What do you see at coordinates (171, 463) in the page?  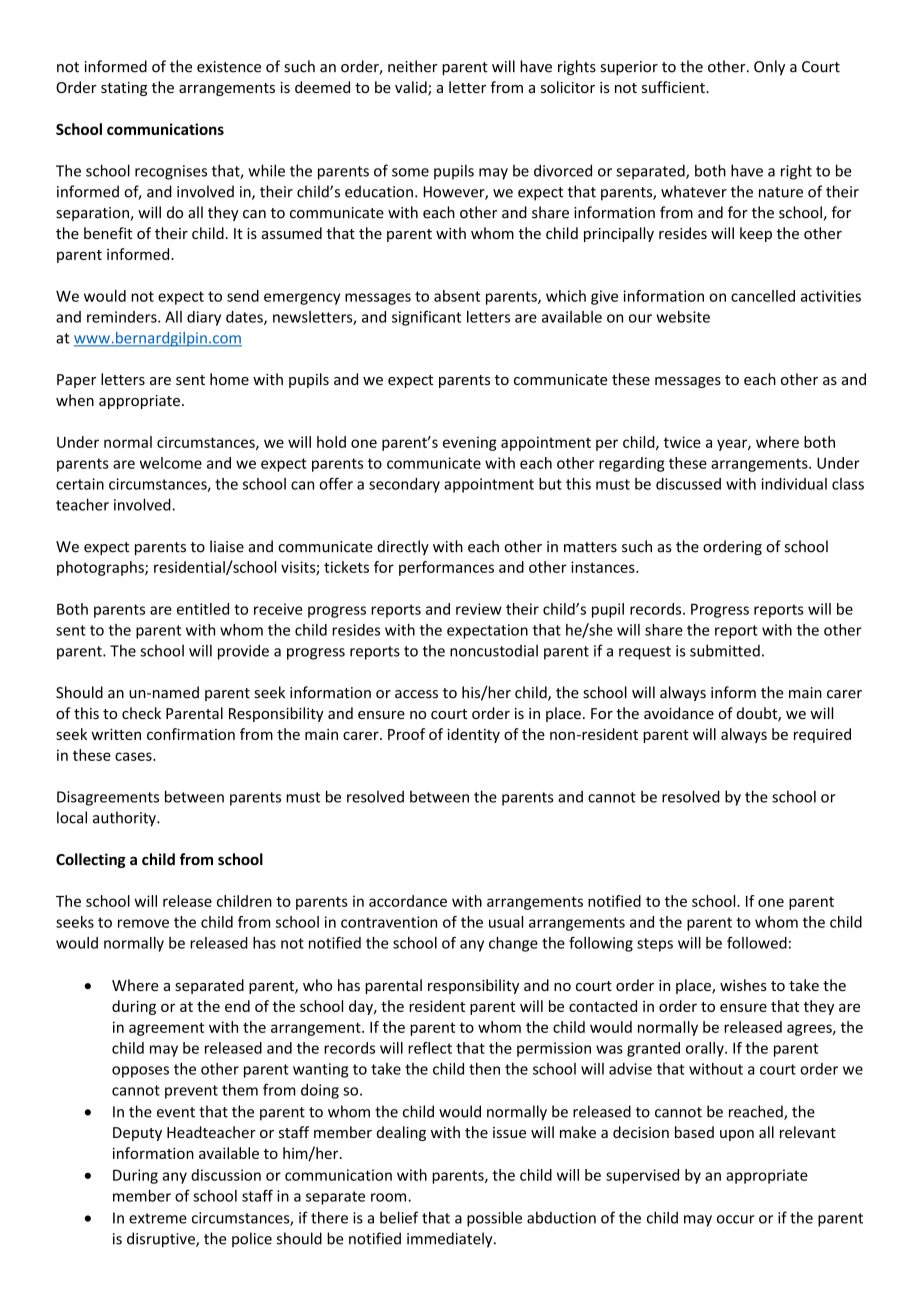 I see `welcome` at bounding box center [171, 463].
